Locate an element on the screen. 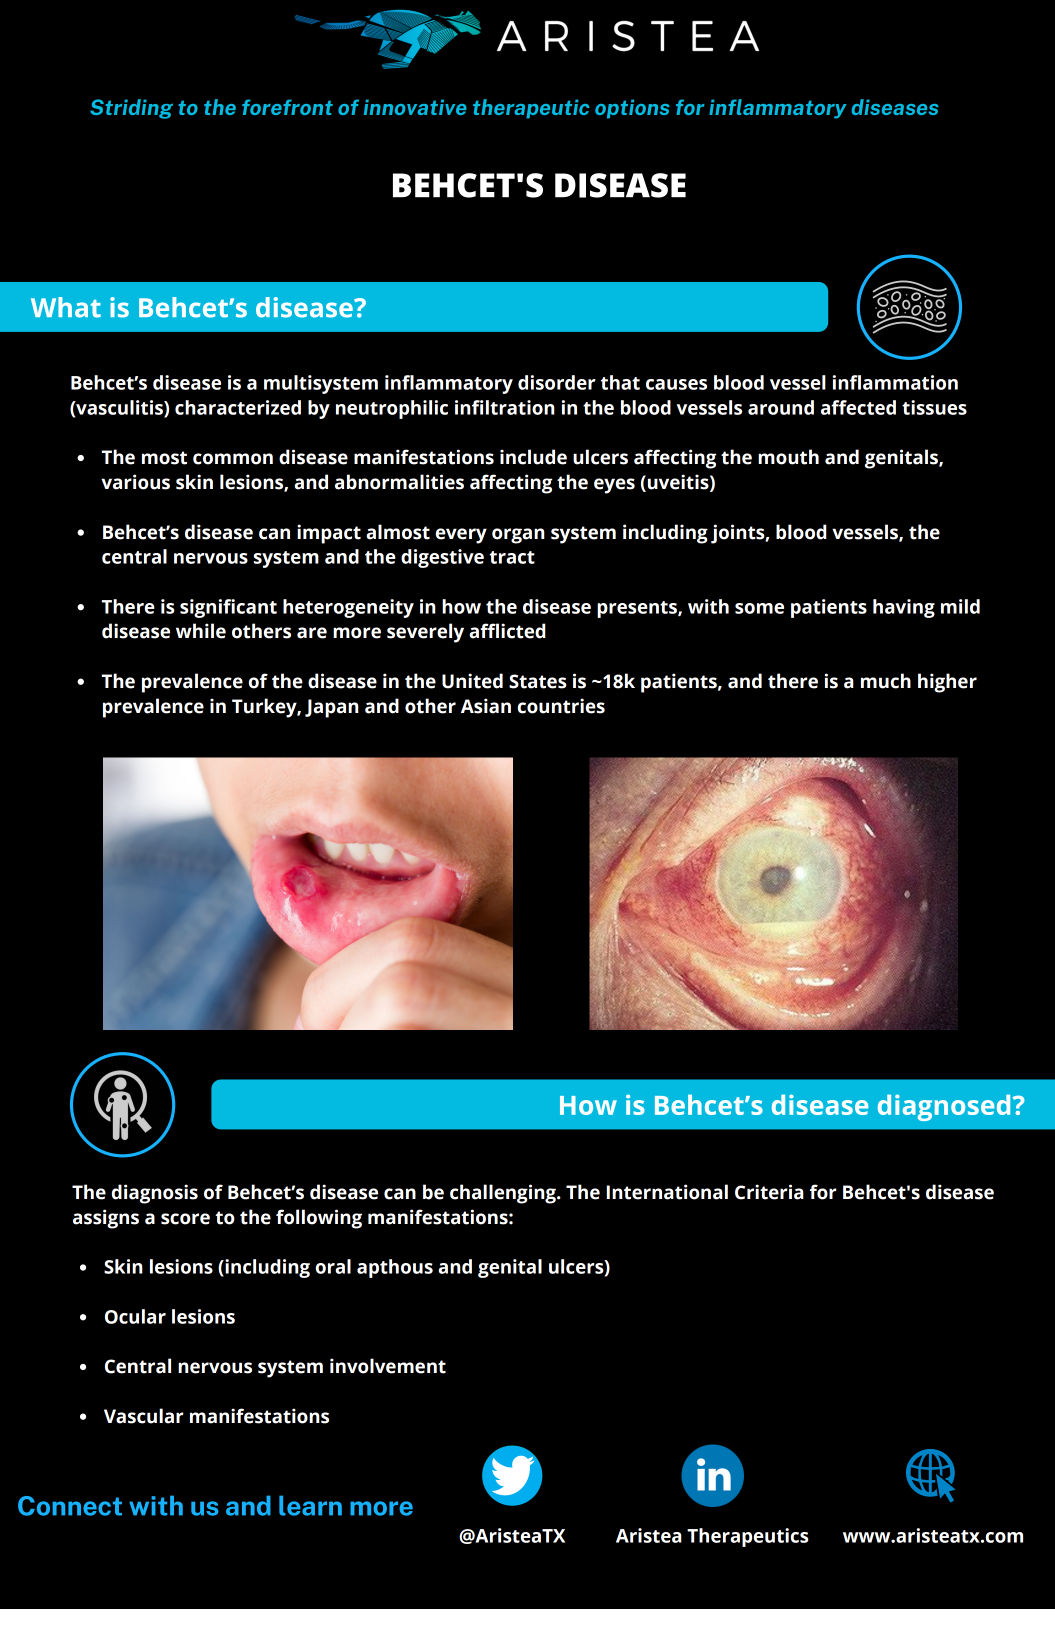 Image resolution: width=1055 pixels, height=1630 pixels. Vascular is located at coordinates (144, 1416).
